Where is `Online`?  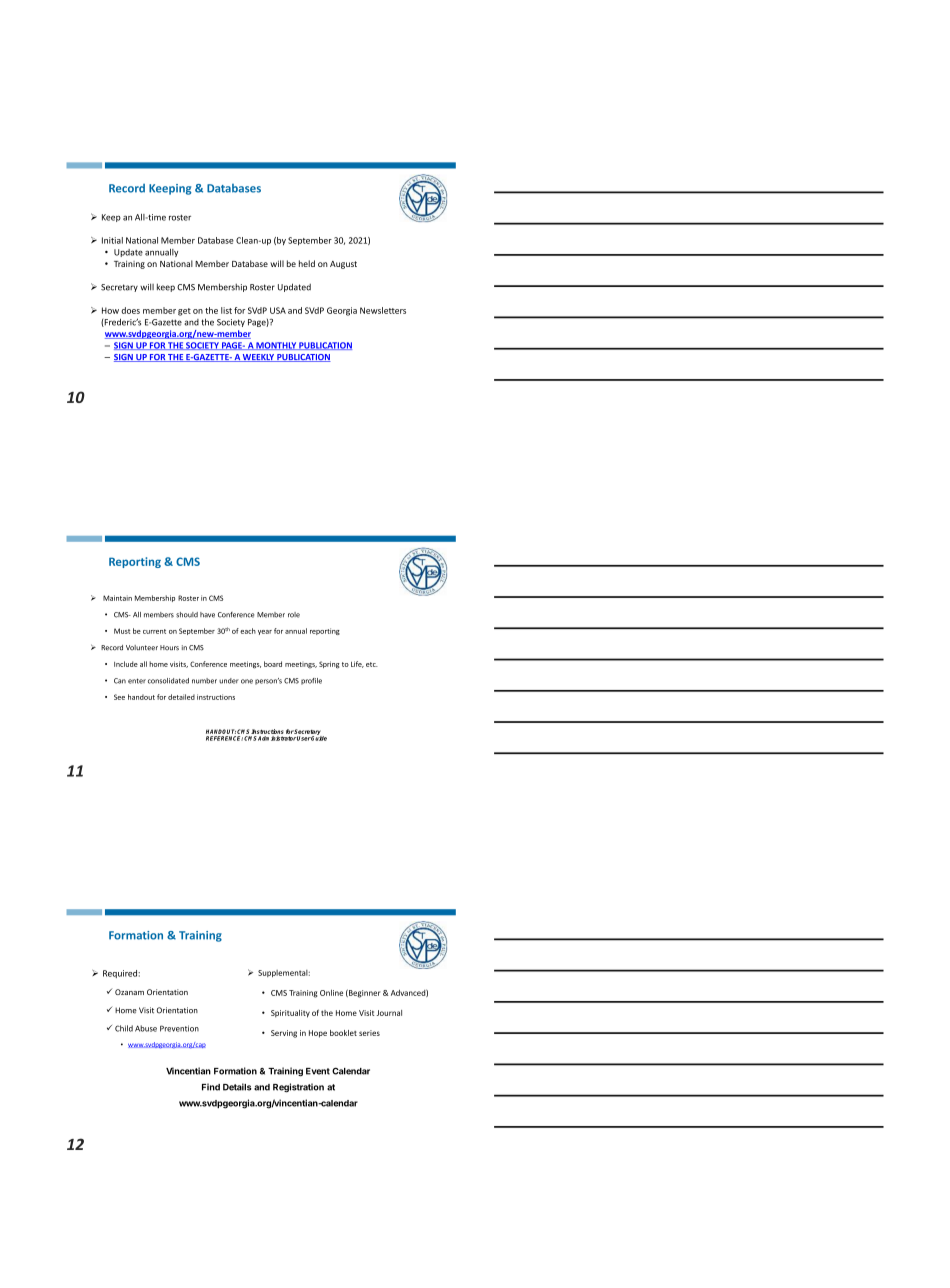 Online is located at coordinates (331, 993).
